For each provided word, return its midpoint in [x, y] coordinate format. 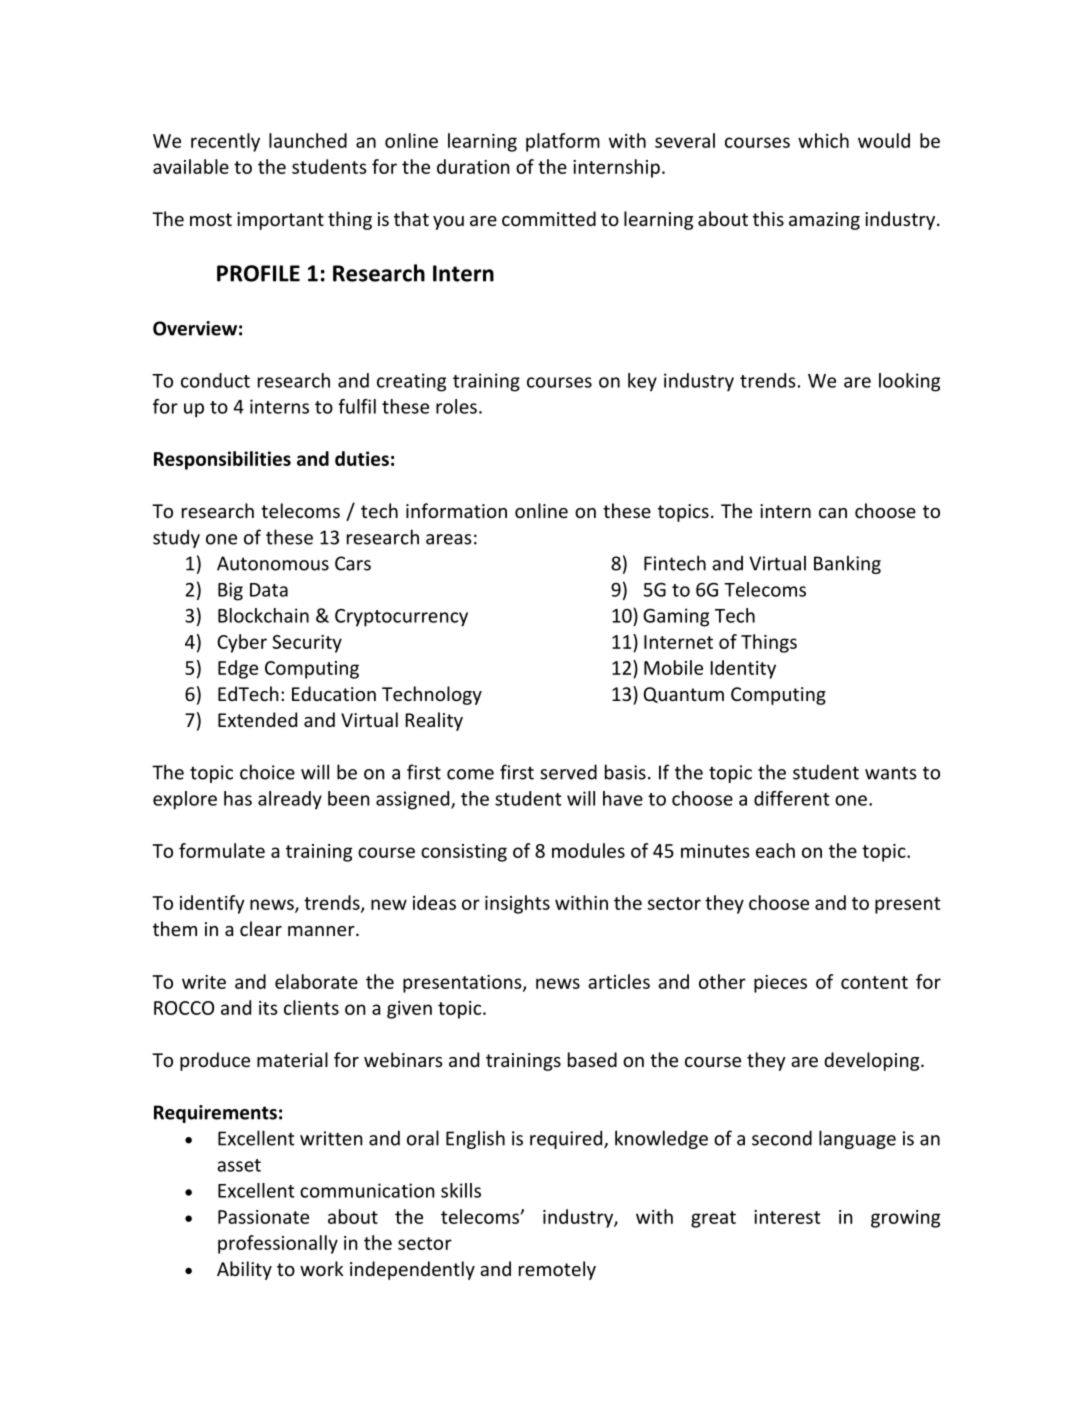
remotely [557, 1270]
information [456, 510]
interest [787, 1217]
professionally [278, 1244]
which [823, 140]
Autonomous [273, 563]
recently [225, 142]
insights [517, 904]
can [833, 513]
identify [212, 904]
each [775, 850]
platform [563, 142]
